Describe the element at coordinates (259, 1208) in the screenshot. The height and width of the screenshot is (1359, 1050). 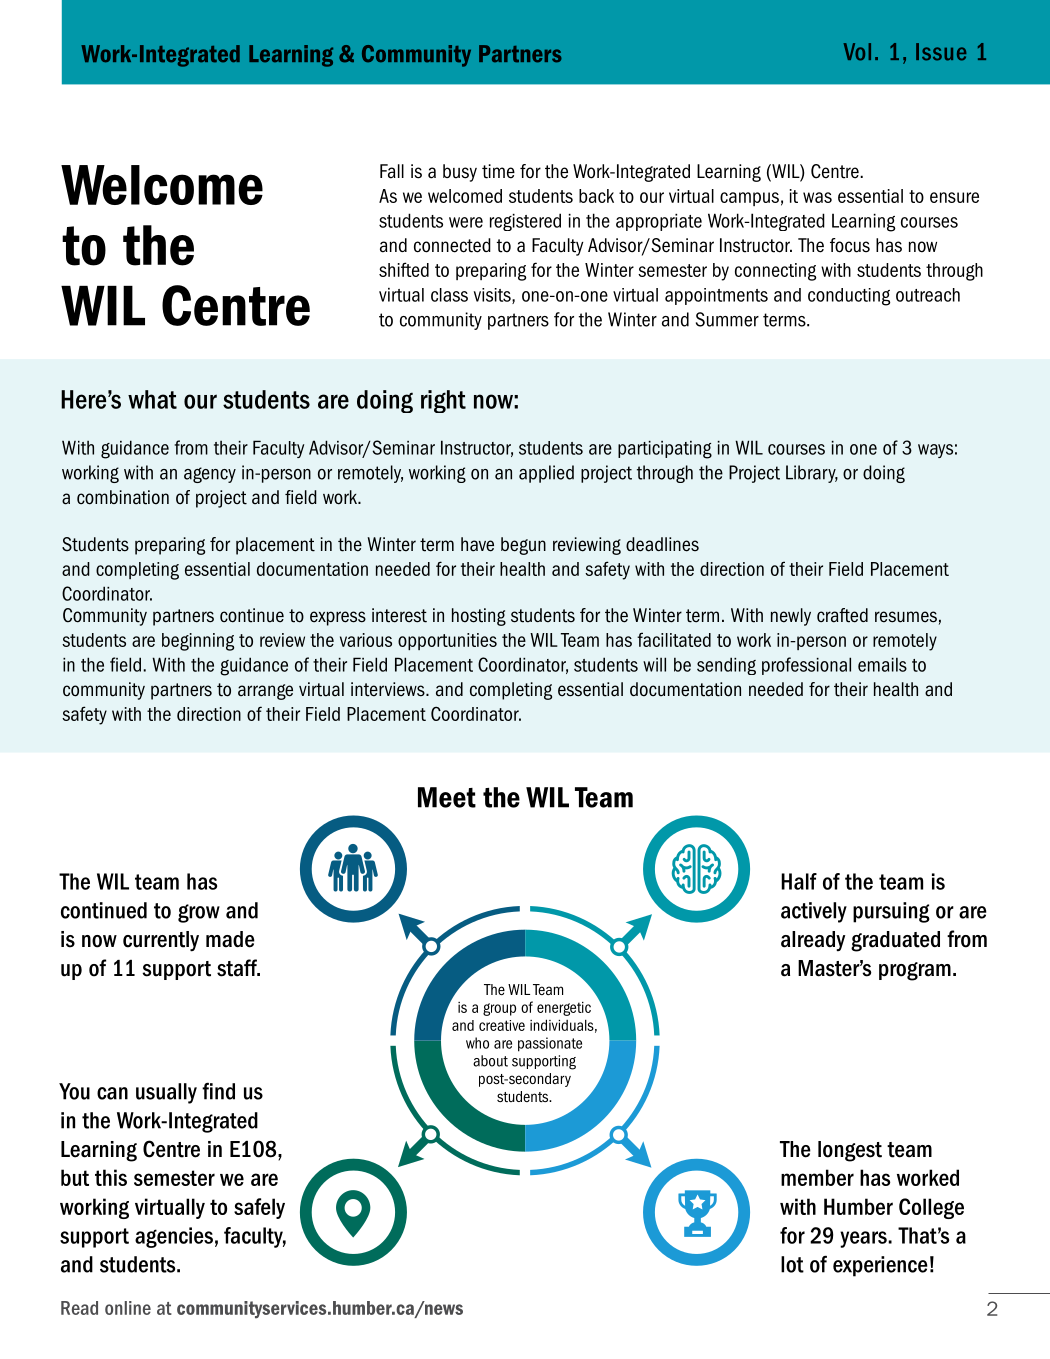
I see `safely` at that location.
